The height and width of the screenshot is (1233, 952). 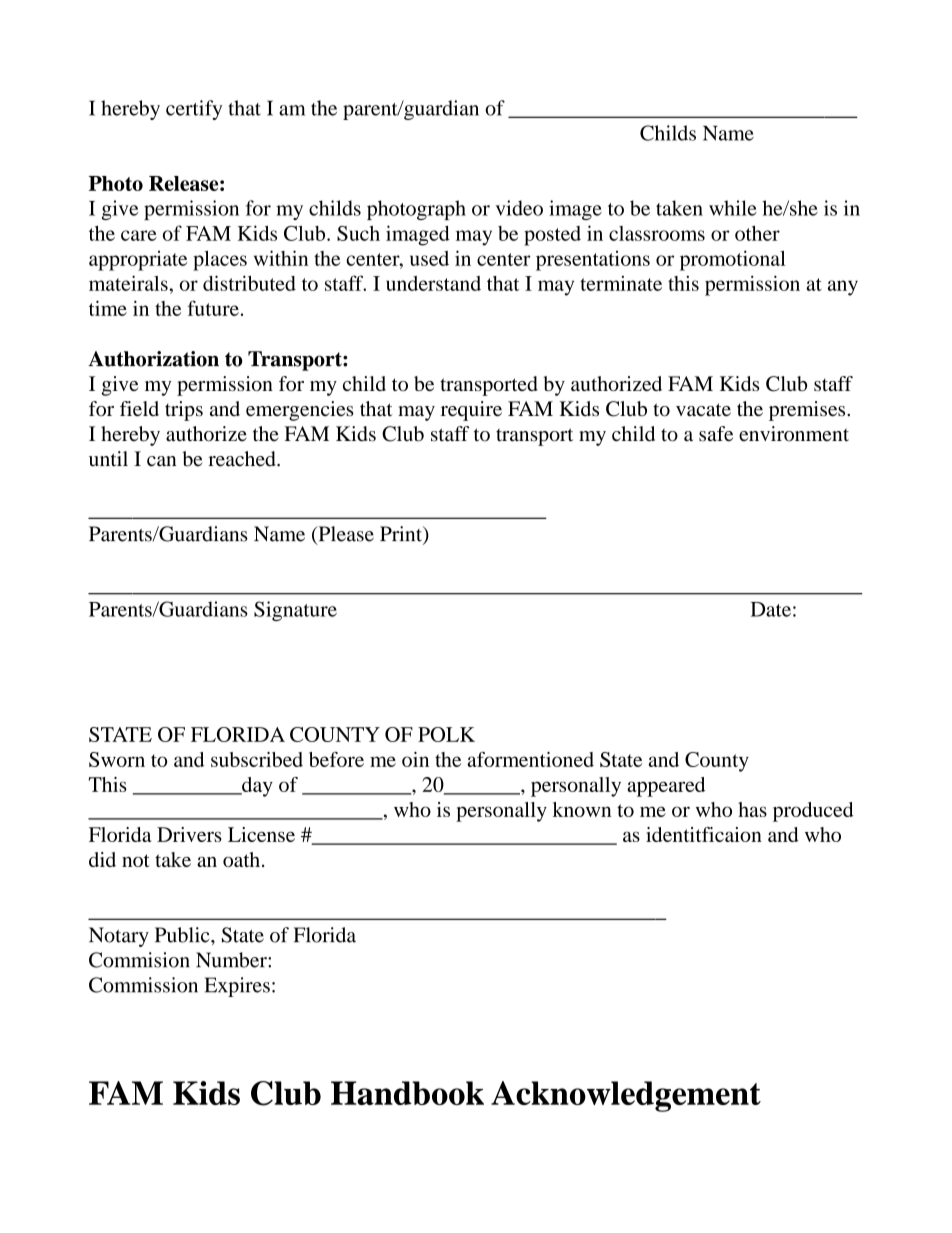 I want to click on Expires, so click(x=237, y=987).
